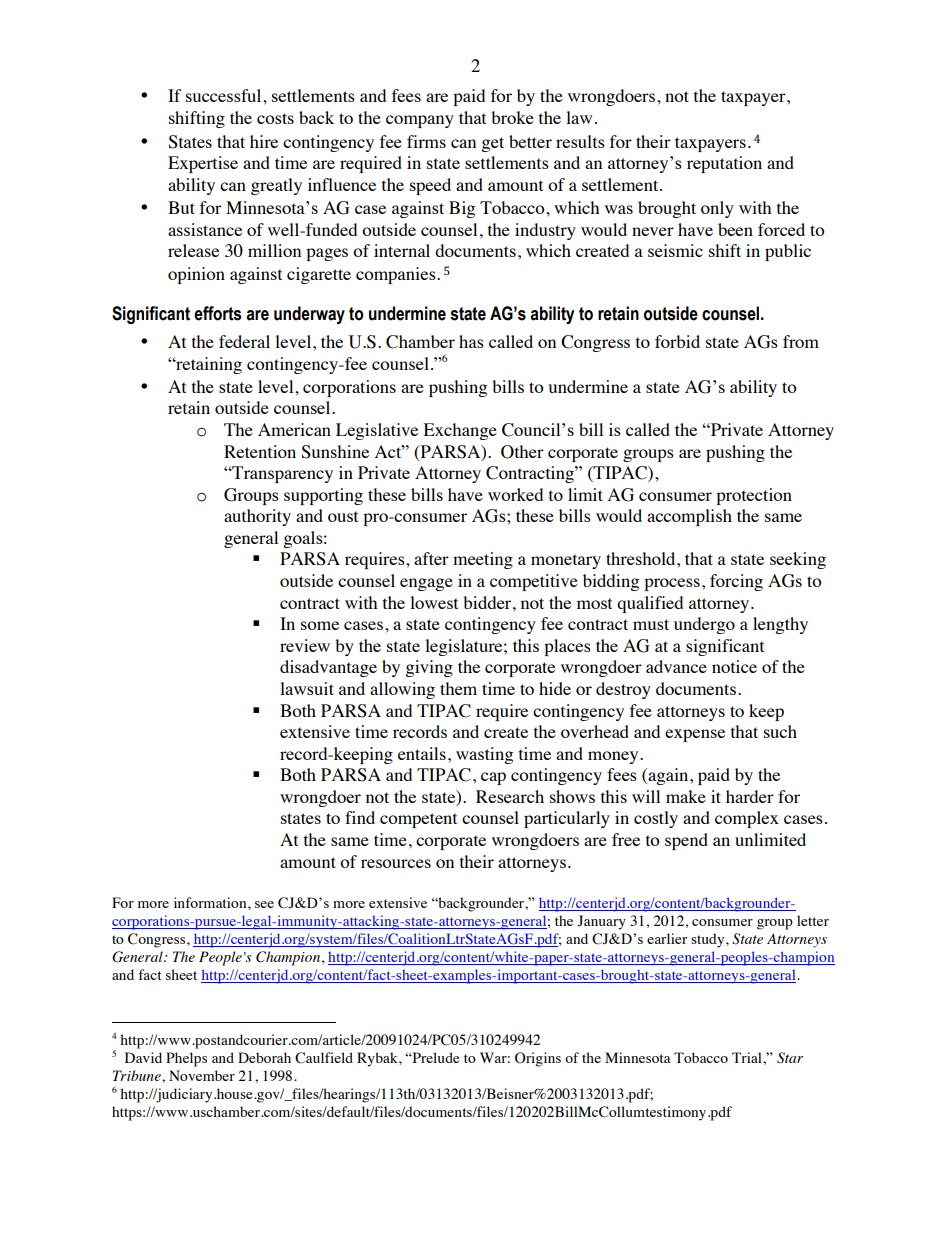 Image resolution: width=952 pixels, height=1233 pixels. Describe the element at coordinates (225, 95) in the screenshot. I see `successful` at that location.
